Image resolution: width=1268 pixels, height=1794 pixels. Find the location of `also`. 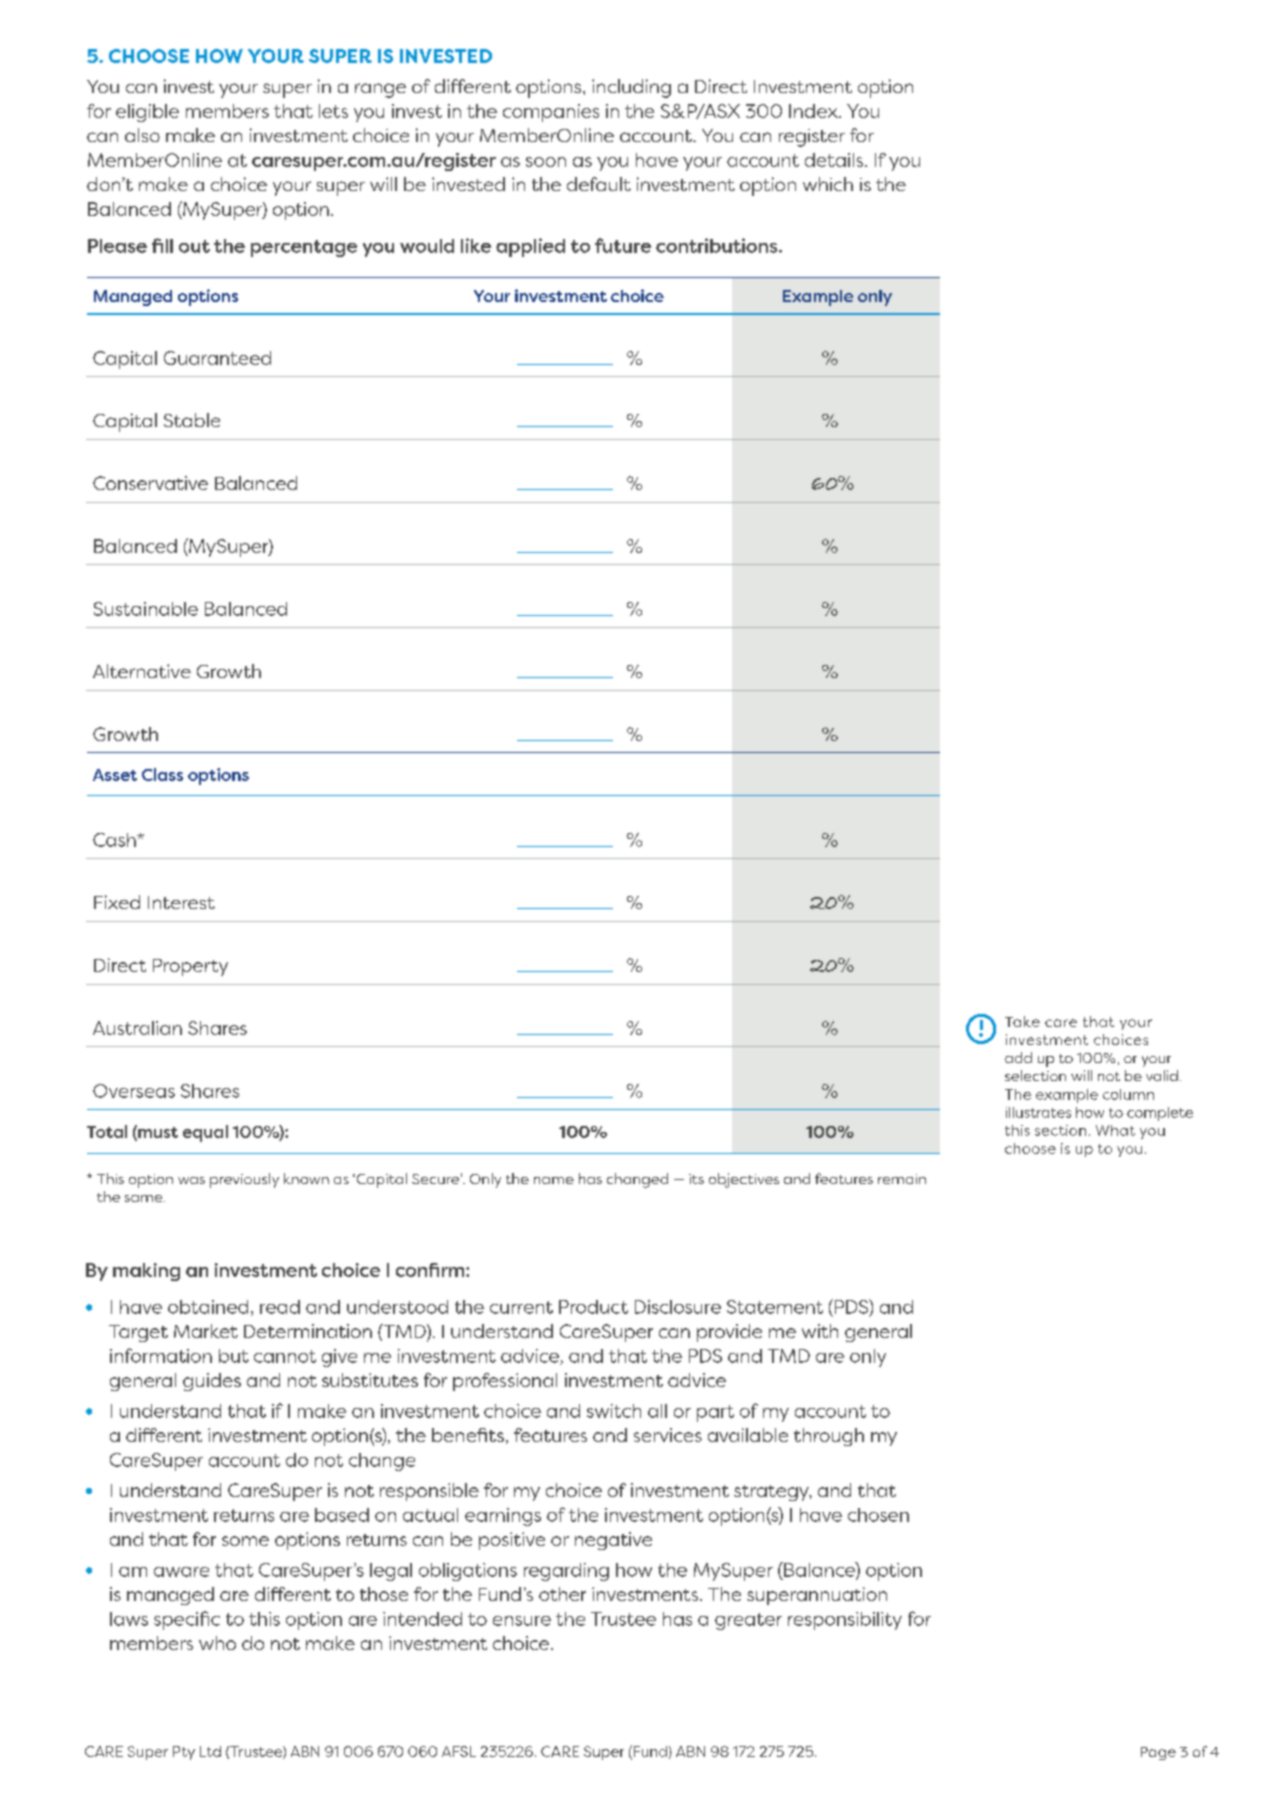

also is located at coordinates (142, 135).
